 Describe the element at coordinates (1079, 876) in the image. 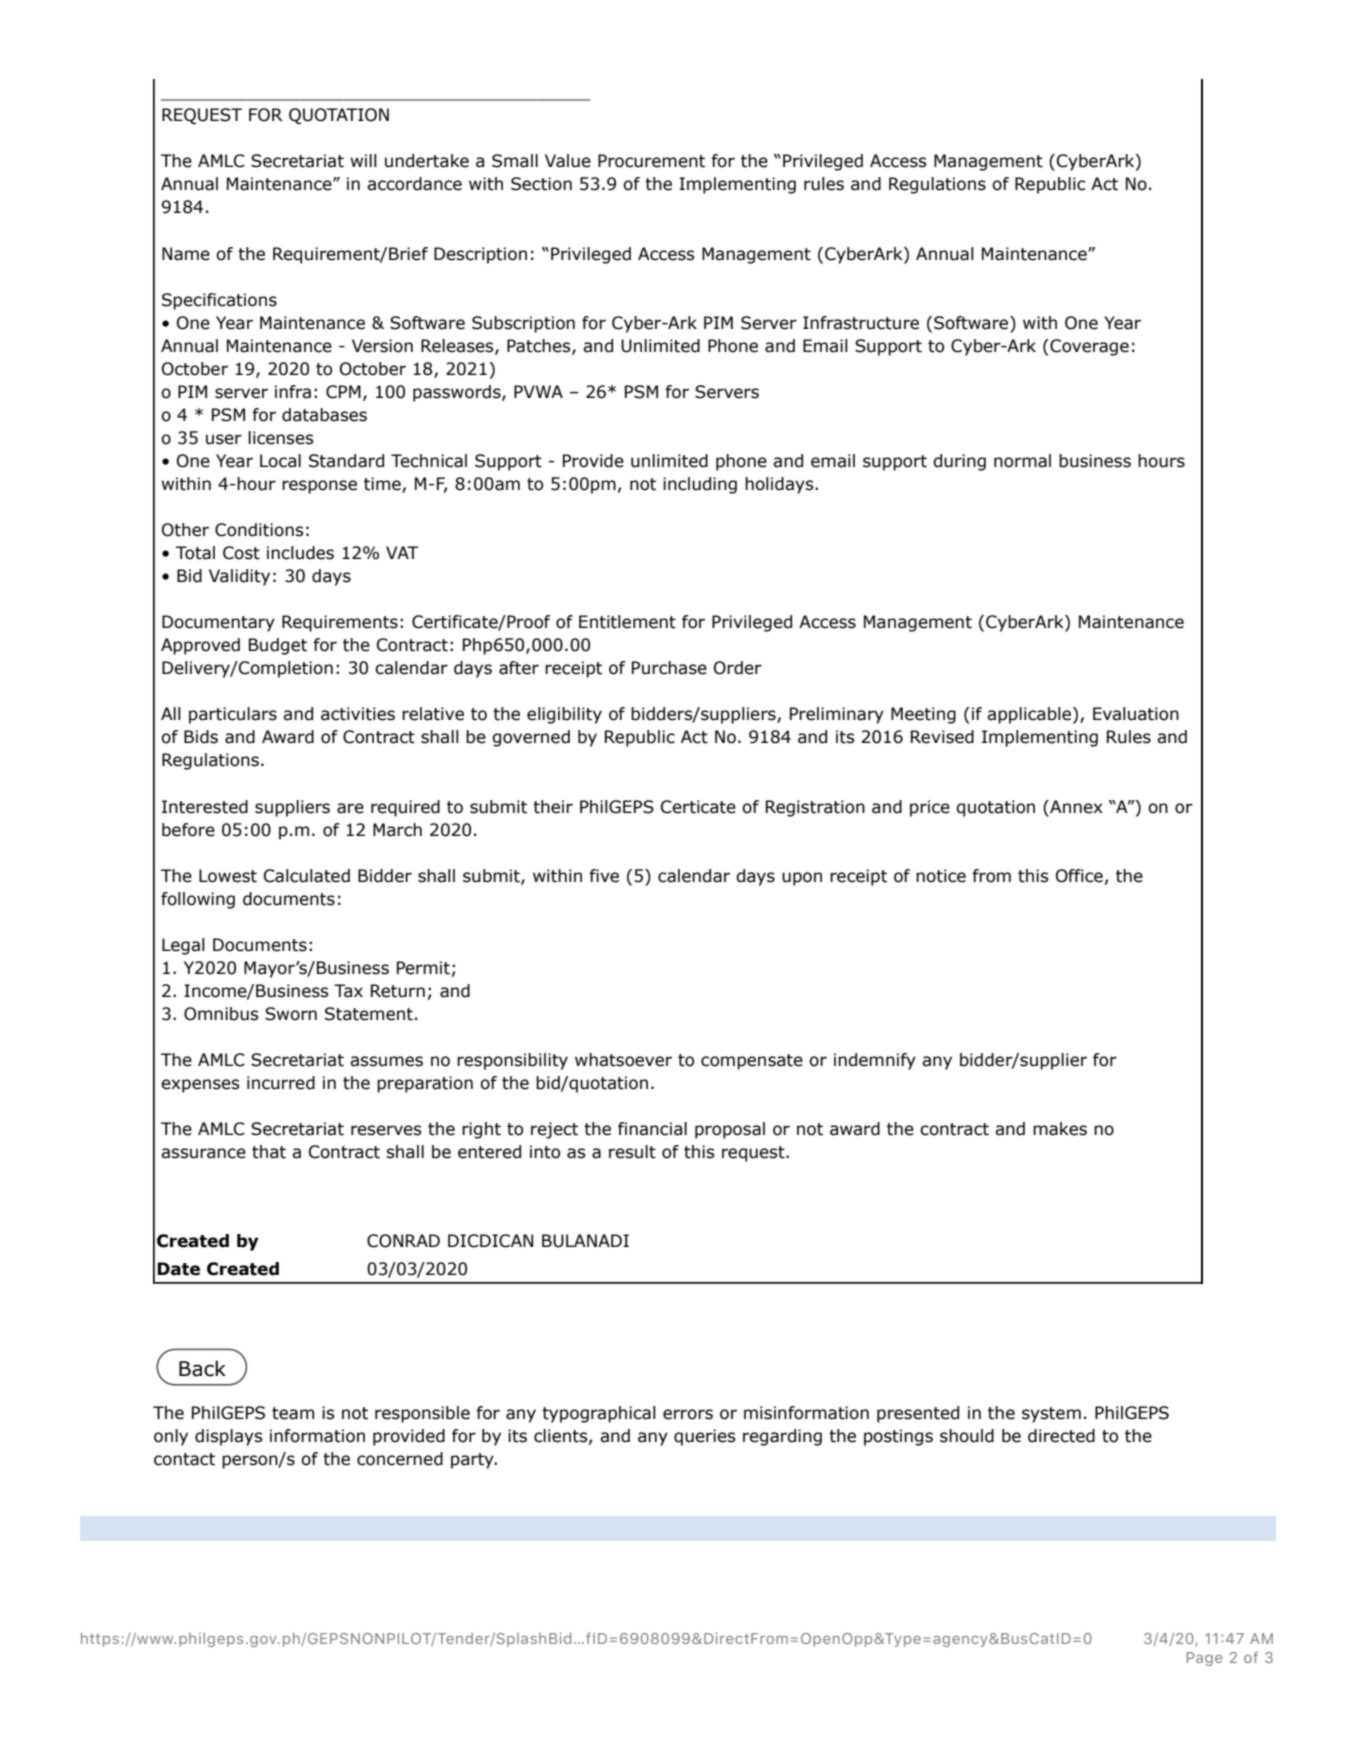

I see `Office` at that location.
